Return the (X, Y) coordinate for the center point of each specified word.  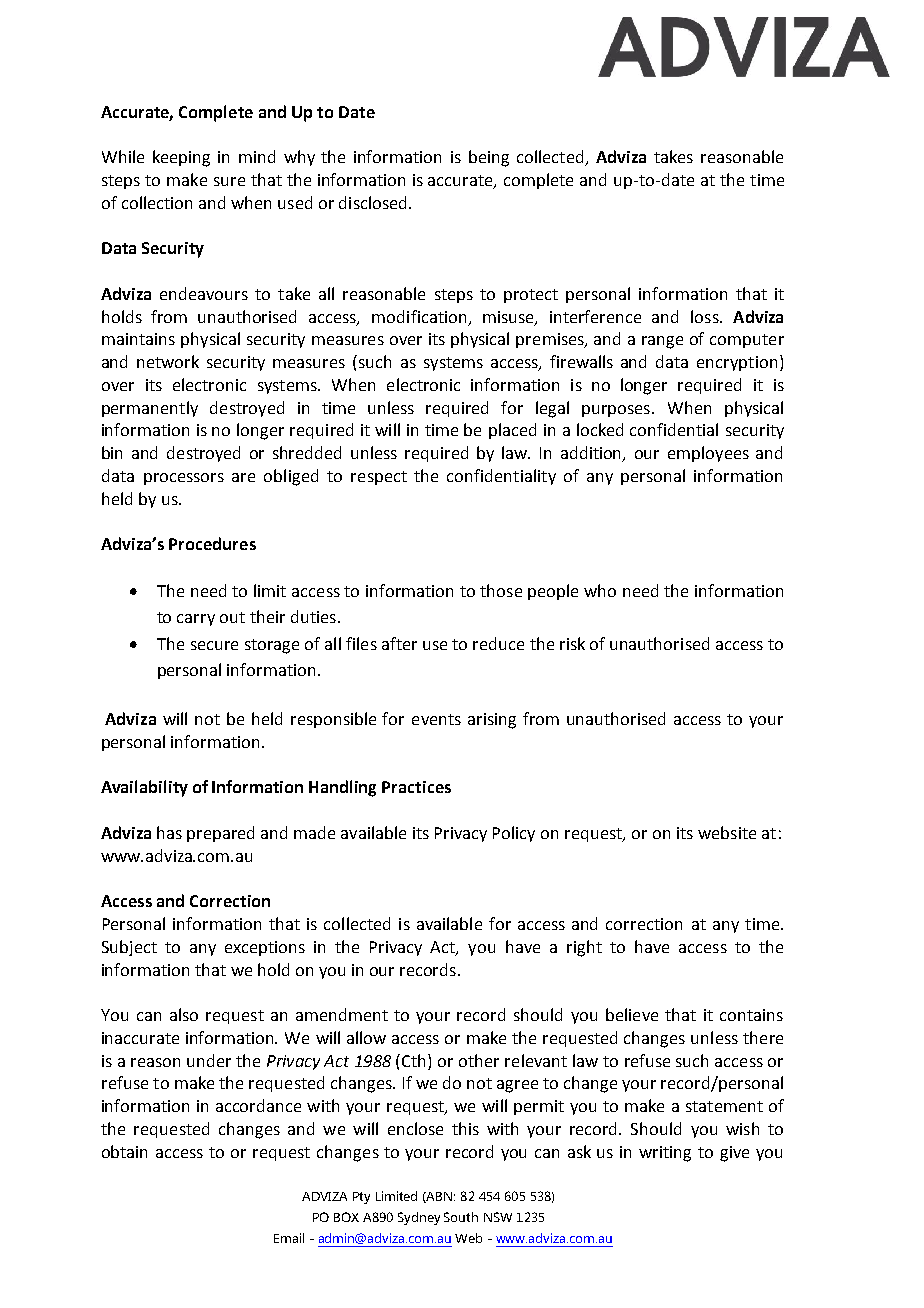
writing (665, 1154)
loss (706, 316)
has (169, 832)
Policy (514, 834)
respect (379, 478)
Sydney (419, 1218)
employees (708, 454)
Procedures (212, 543)
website (727, 832)
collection (157, 202)
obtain (124, 1151)
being (489, 158)
